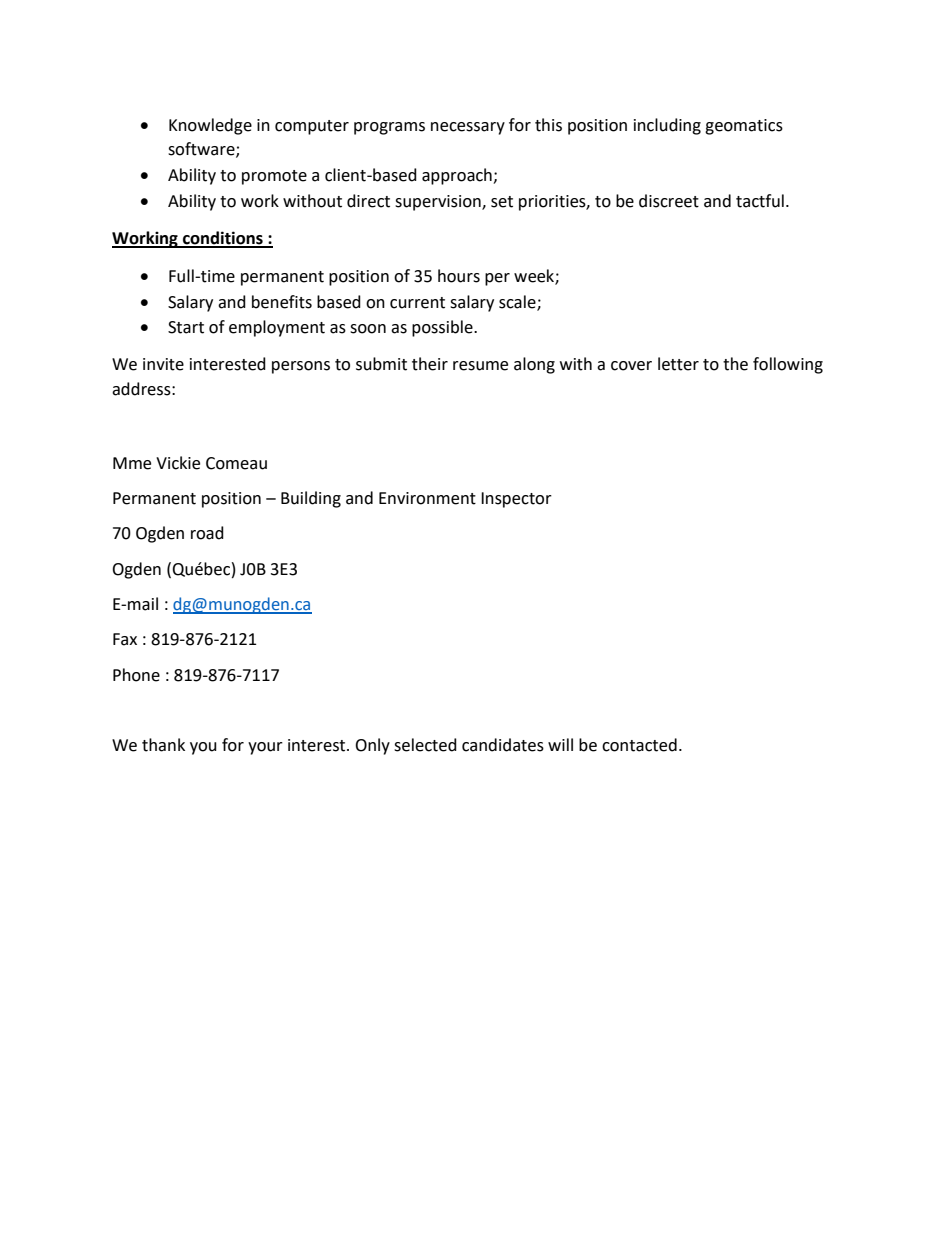 The image size is (952, 1233). I want to click on geomatics, so click(744, 127).
